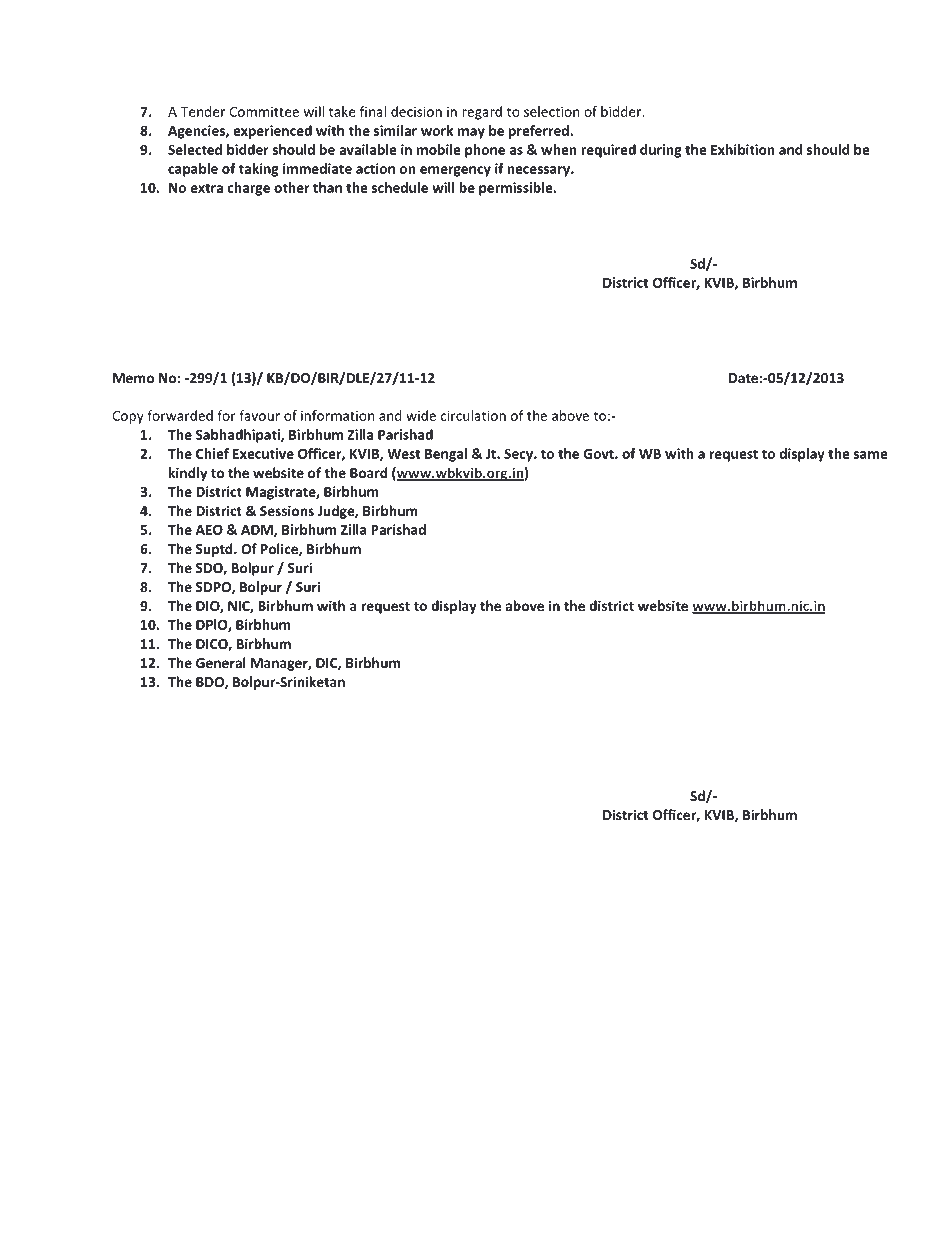  Describe the element at coordinates (221, 662) in the screenshot. I see `General` at that location.
